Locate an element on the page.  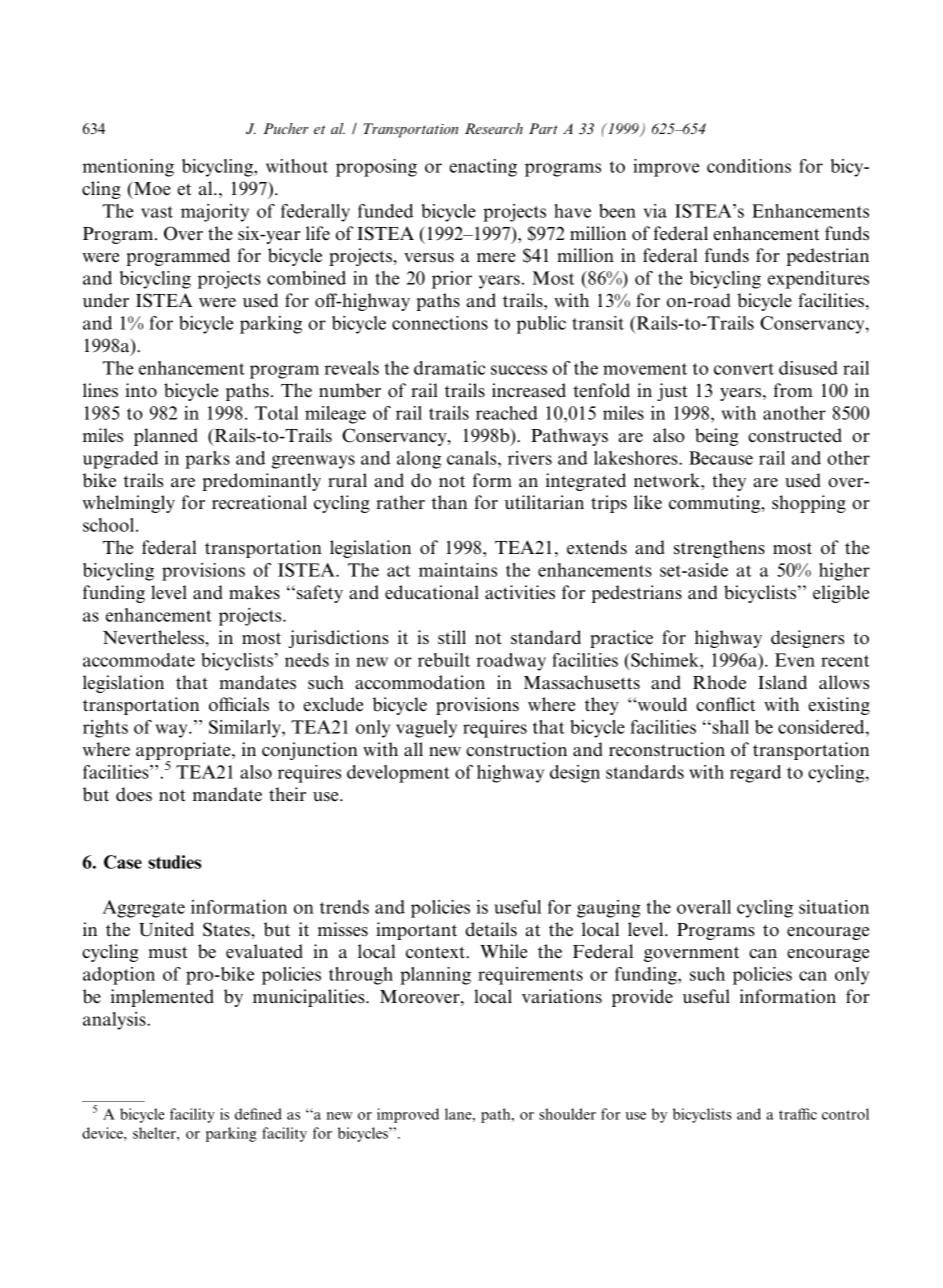
mentioning is located at coordinates (128, 168).
